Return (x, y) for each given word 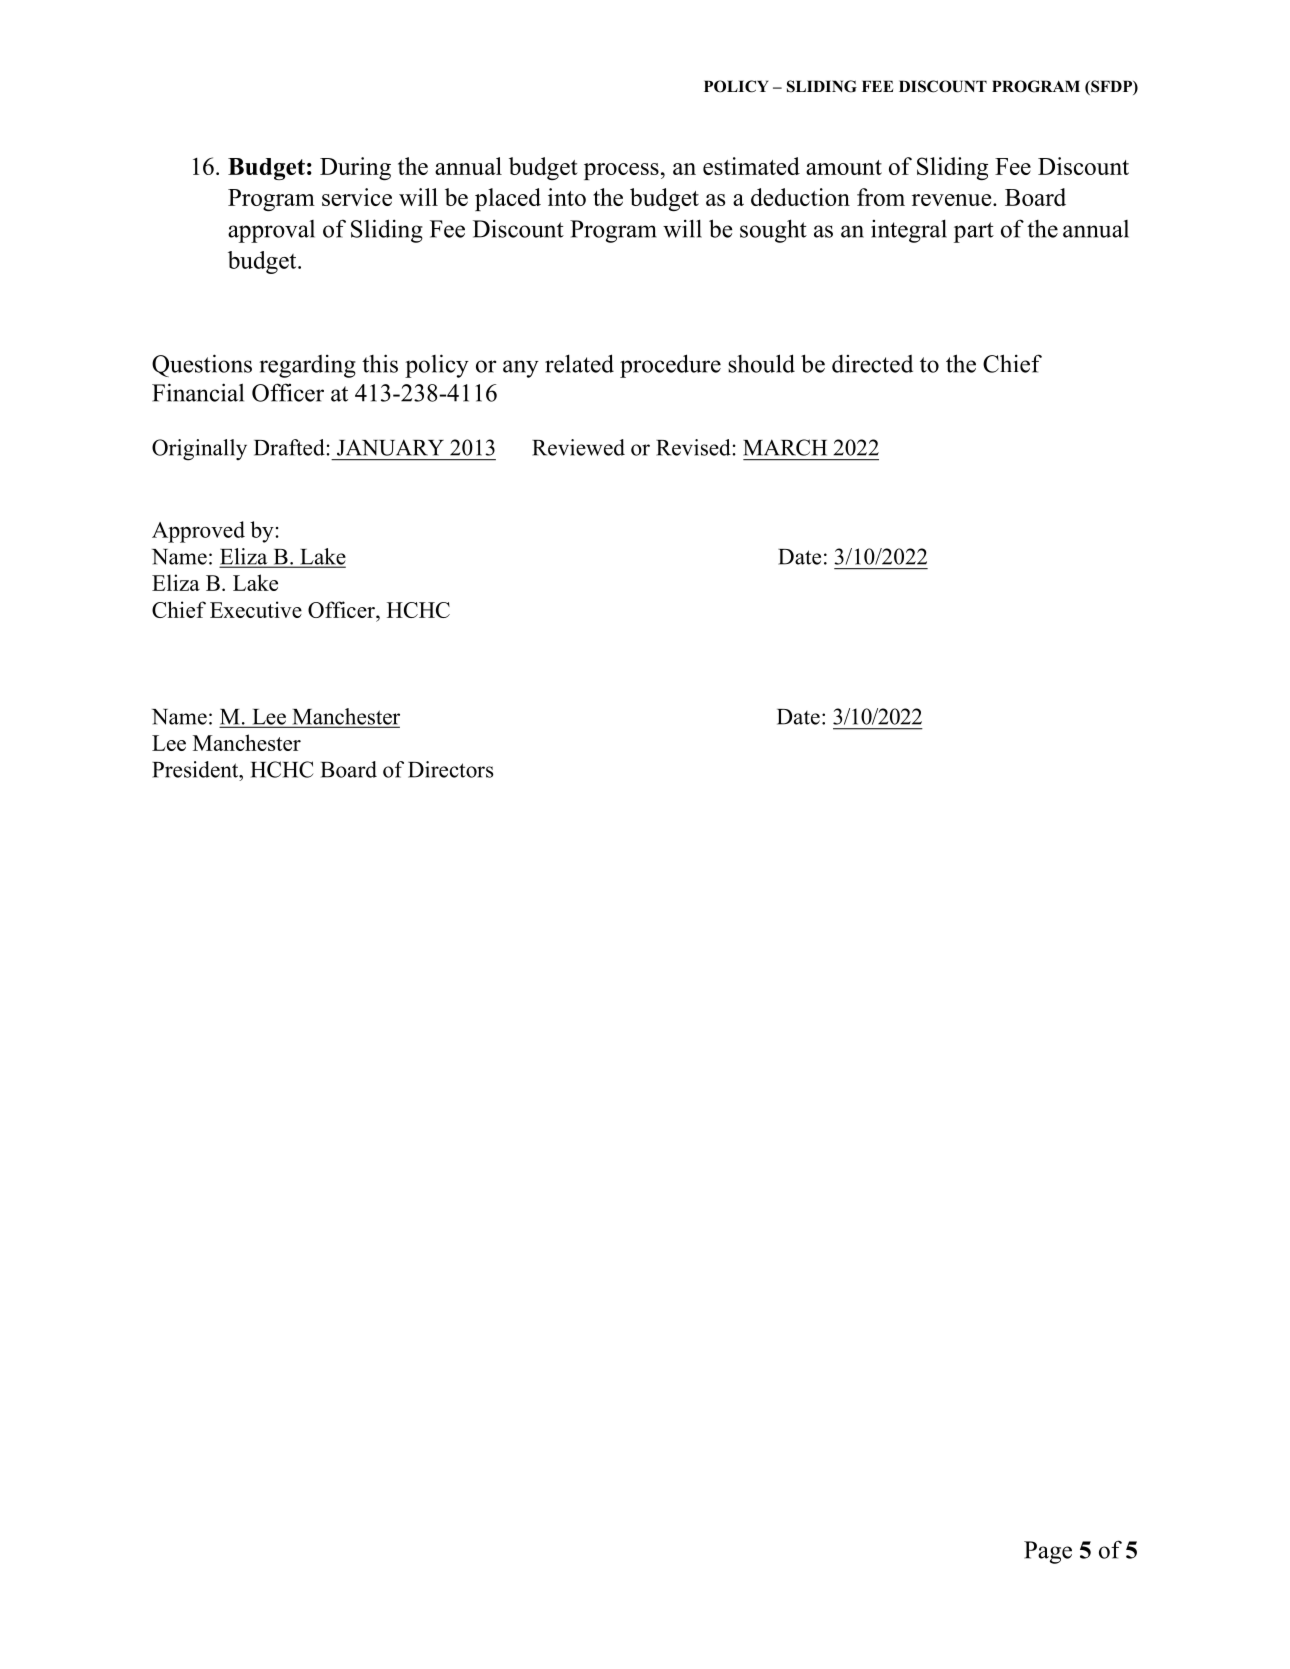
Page (1048, 1552)
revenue (953, 200)
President (196, 769)
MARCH (785, 447)
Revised (693, 447)
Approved (198, 532)
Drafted (289, 447)
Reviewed (578, 447)
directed (872, 364)
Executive (256, 609)
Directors (451, 769)
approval (271, 231)
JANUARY (390, 447)
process (621, 171)
